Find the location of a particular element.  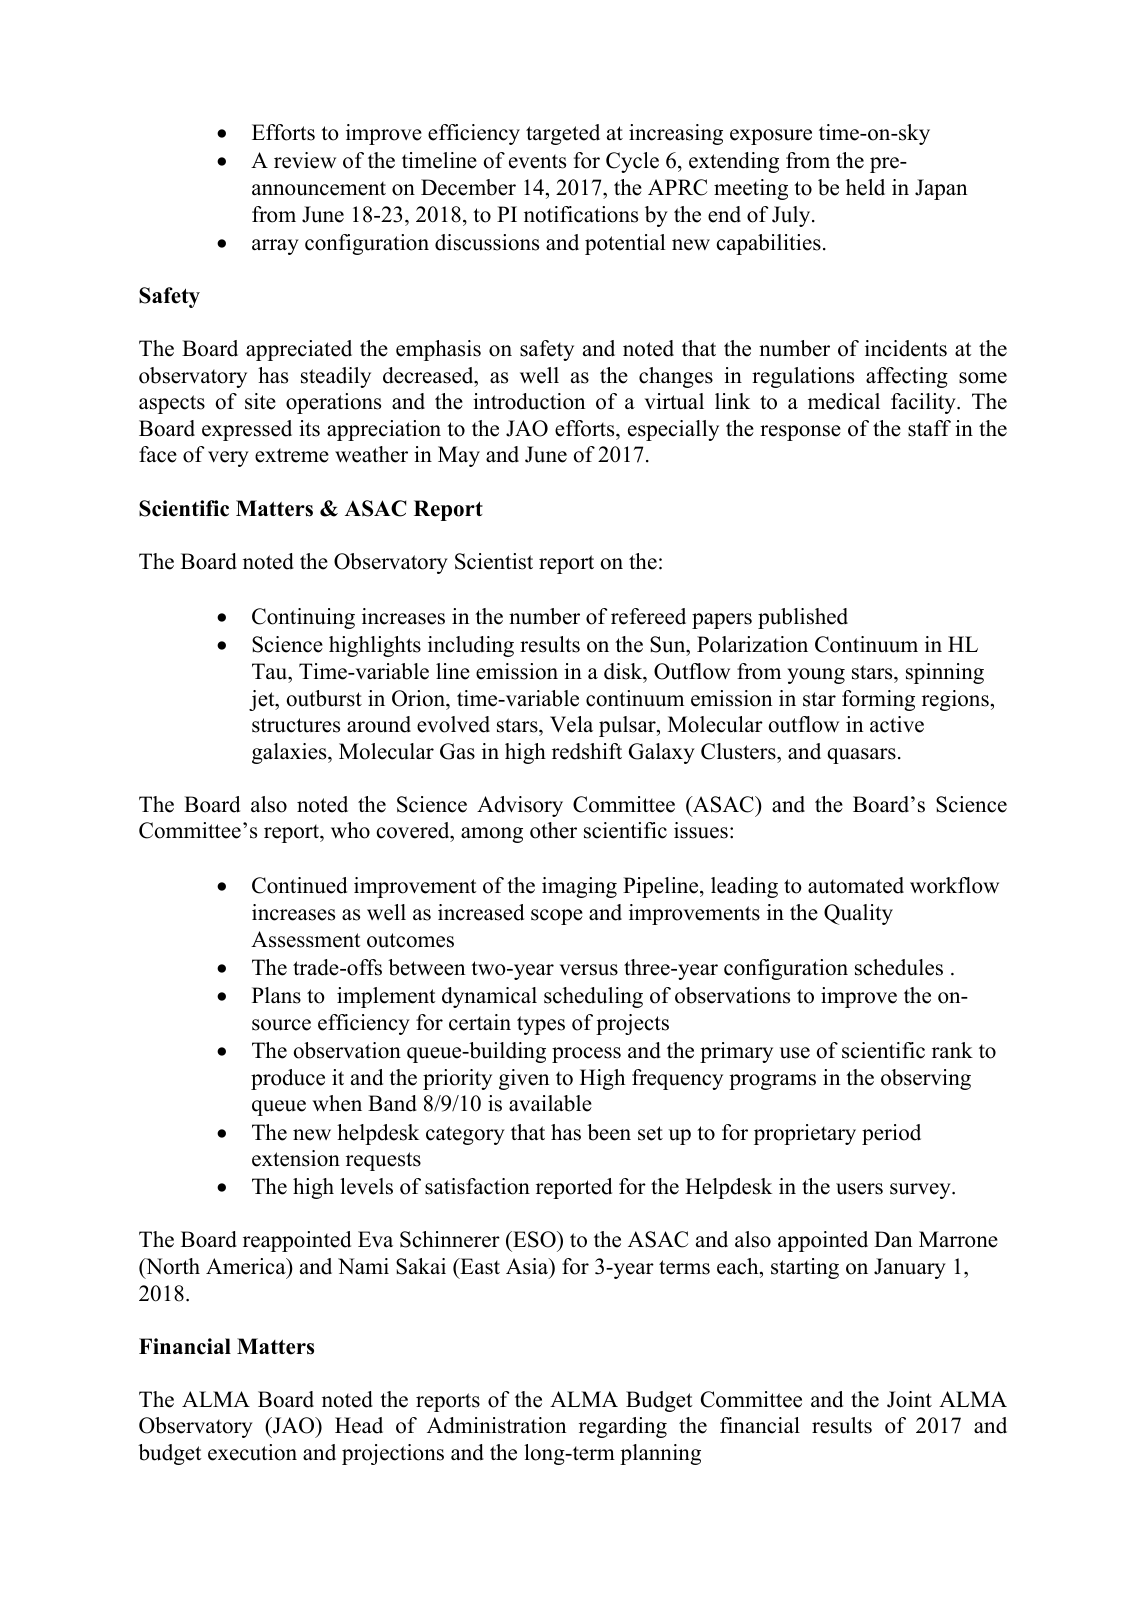

review is located at coordinates (305, 160).
